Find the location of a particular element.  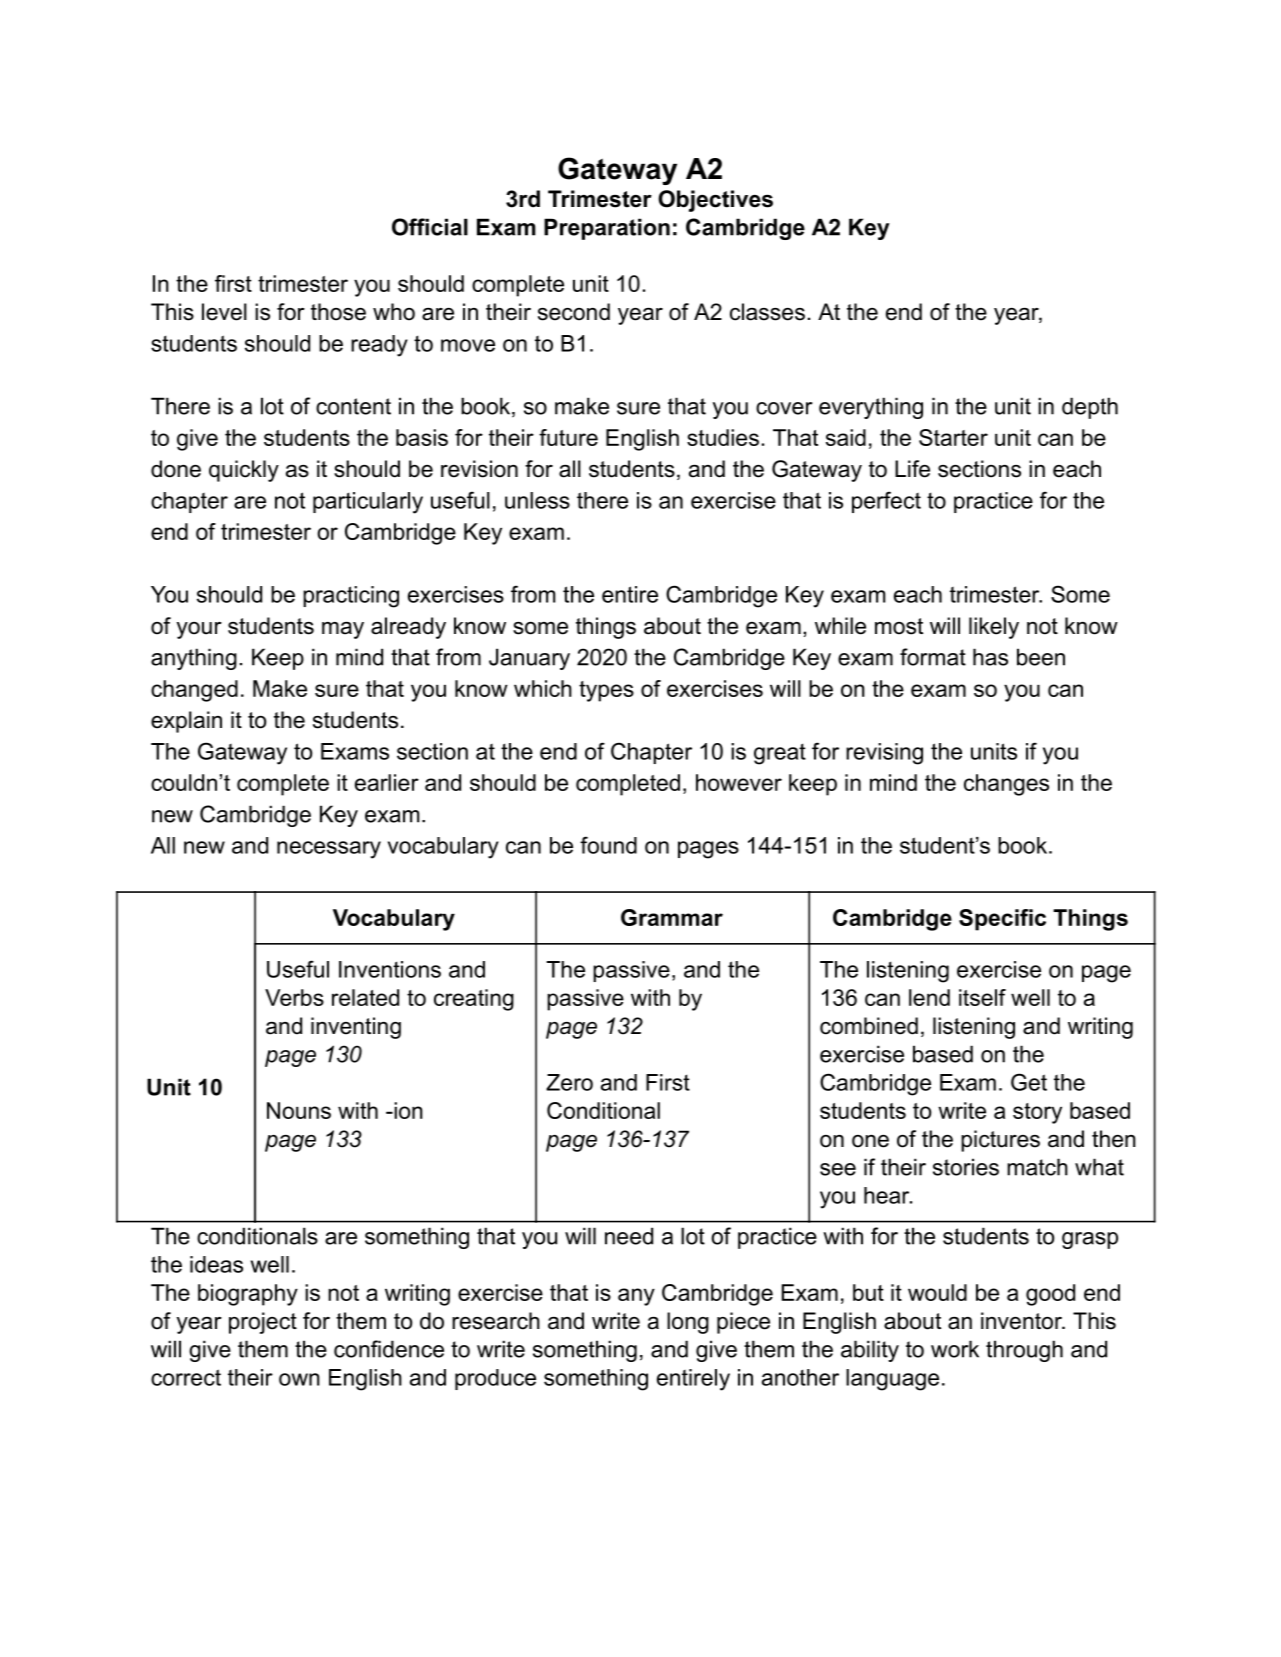

Nouns is located at coordinates (299, 1110).
